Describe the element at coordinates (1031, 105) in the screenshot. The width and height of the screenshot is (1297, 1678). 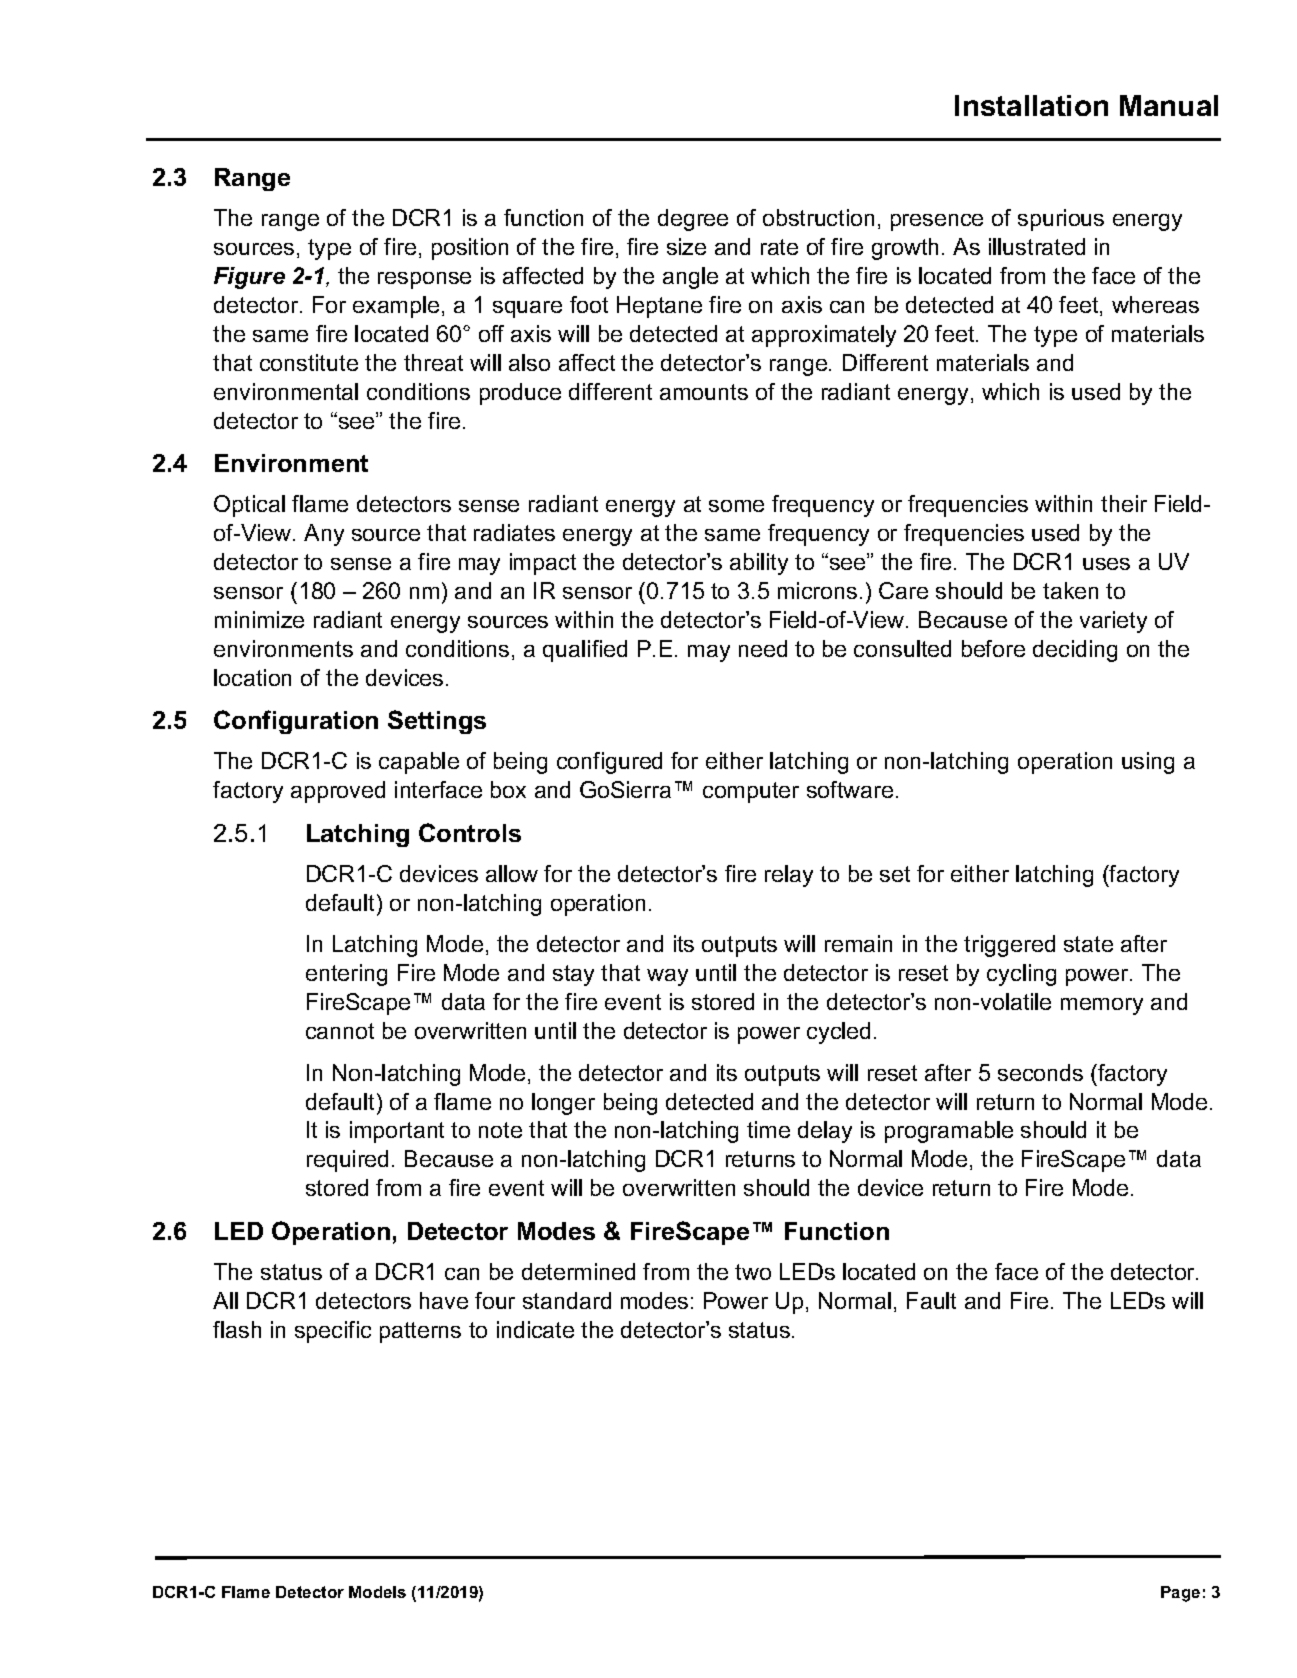
I see `Installation` at that location.
